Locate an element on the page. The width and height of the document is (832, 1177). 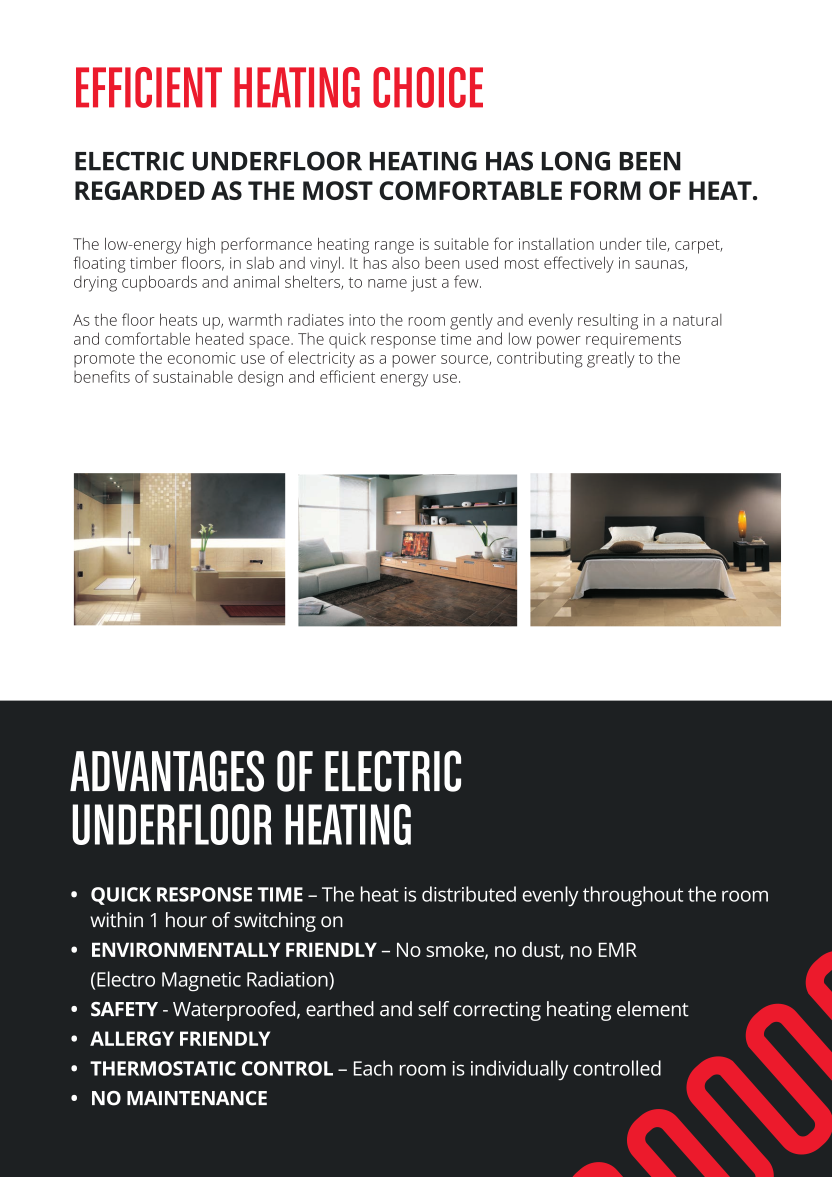
EFFICIENT is located at coordinates (149, 87).
